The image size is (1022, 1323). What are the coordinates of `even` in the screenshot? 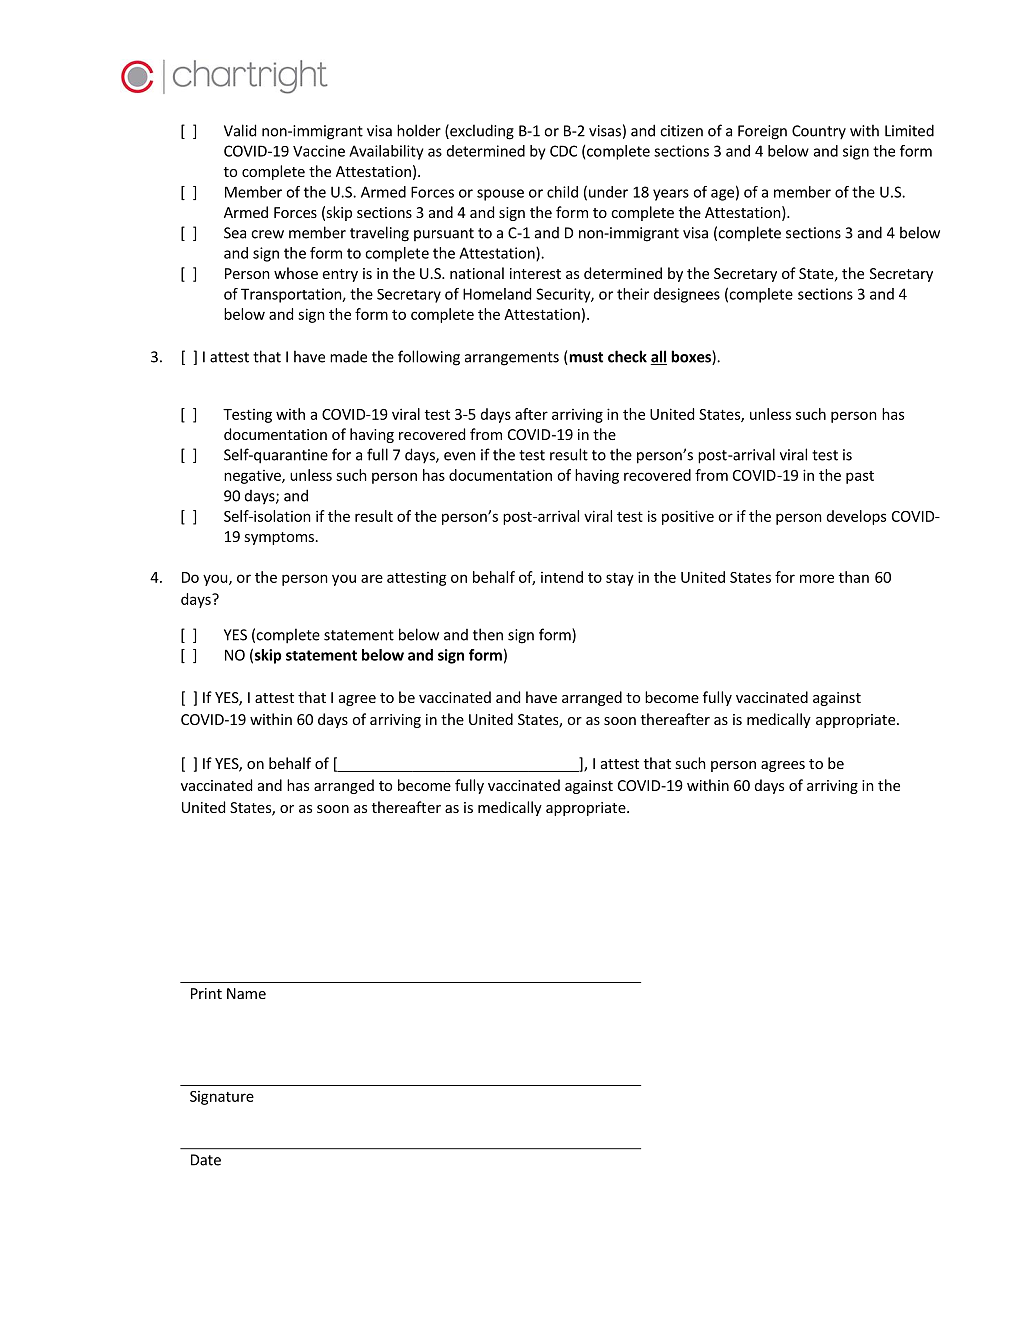 It's located at (460, 456).
